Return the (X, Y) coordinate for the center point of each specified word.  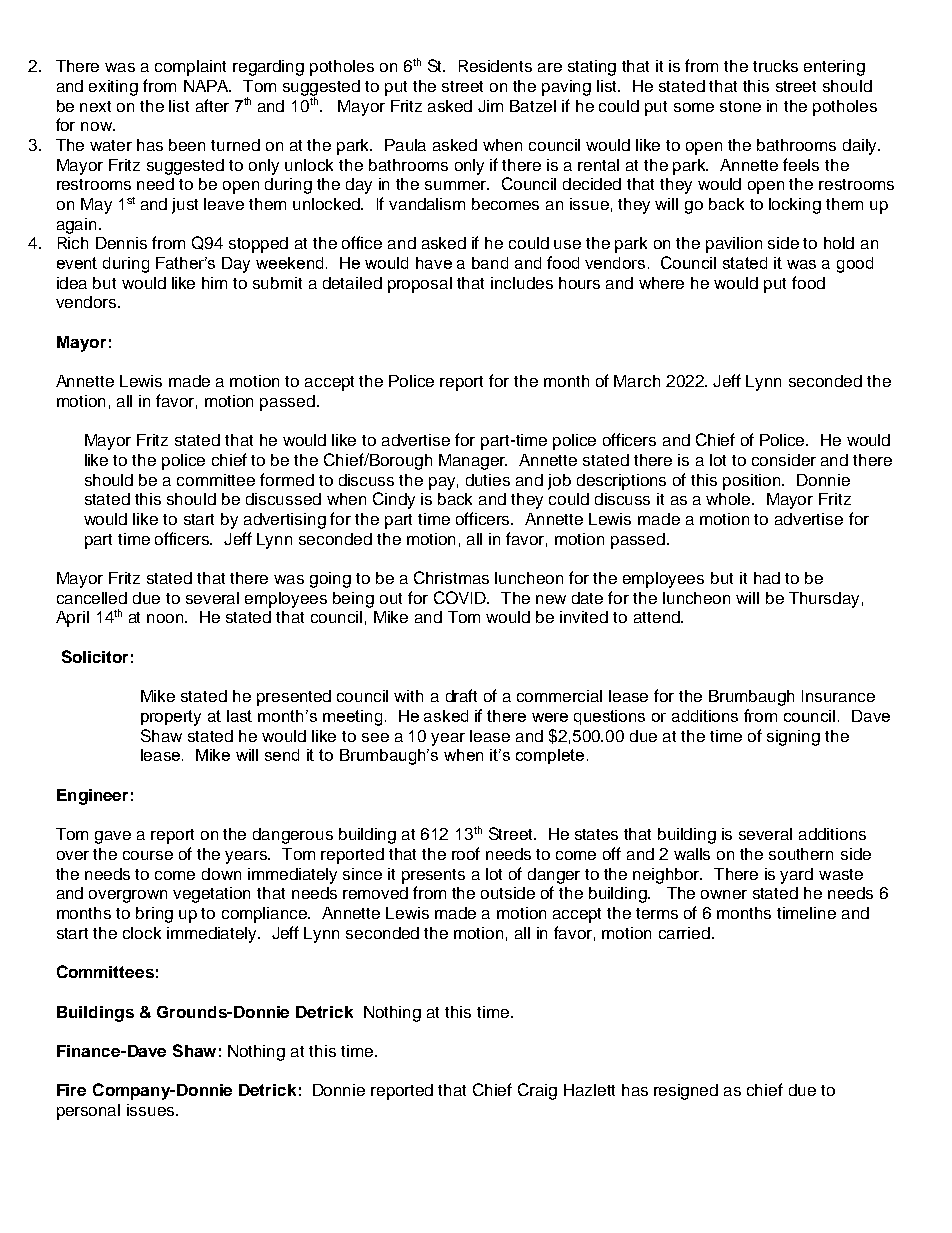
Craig (537, 1091)
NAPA (207, 86)
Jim (490, 106)
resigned (686, 1092)
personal (88, 1112)
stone (740, 106)
